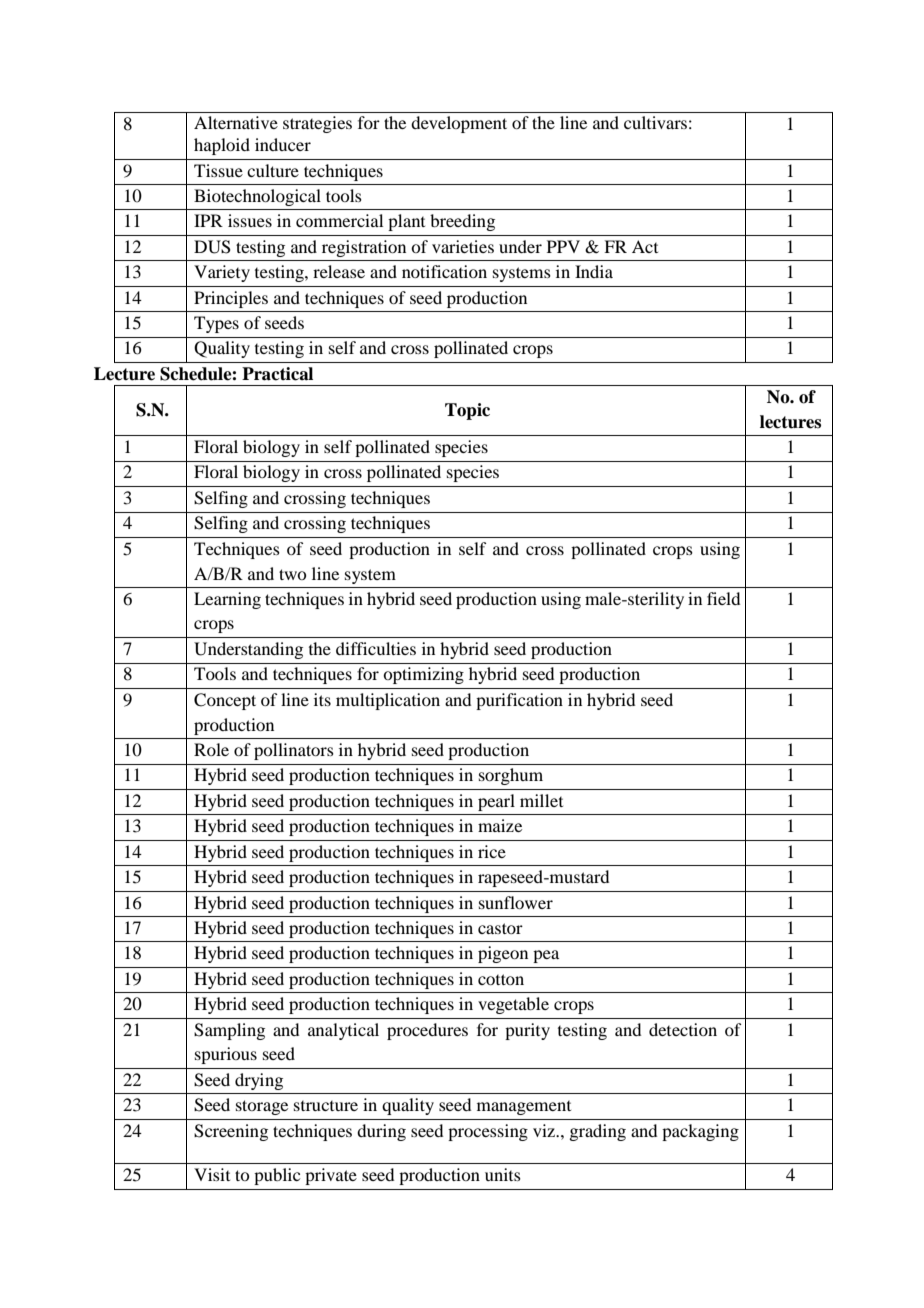 Image resolution: width=924 pixels, height=1308 pixels. I want to click on public, so click(277, 1176).
